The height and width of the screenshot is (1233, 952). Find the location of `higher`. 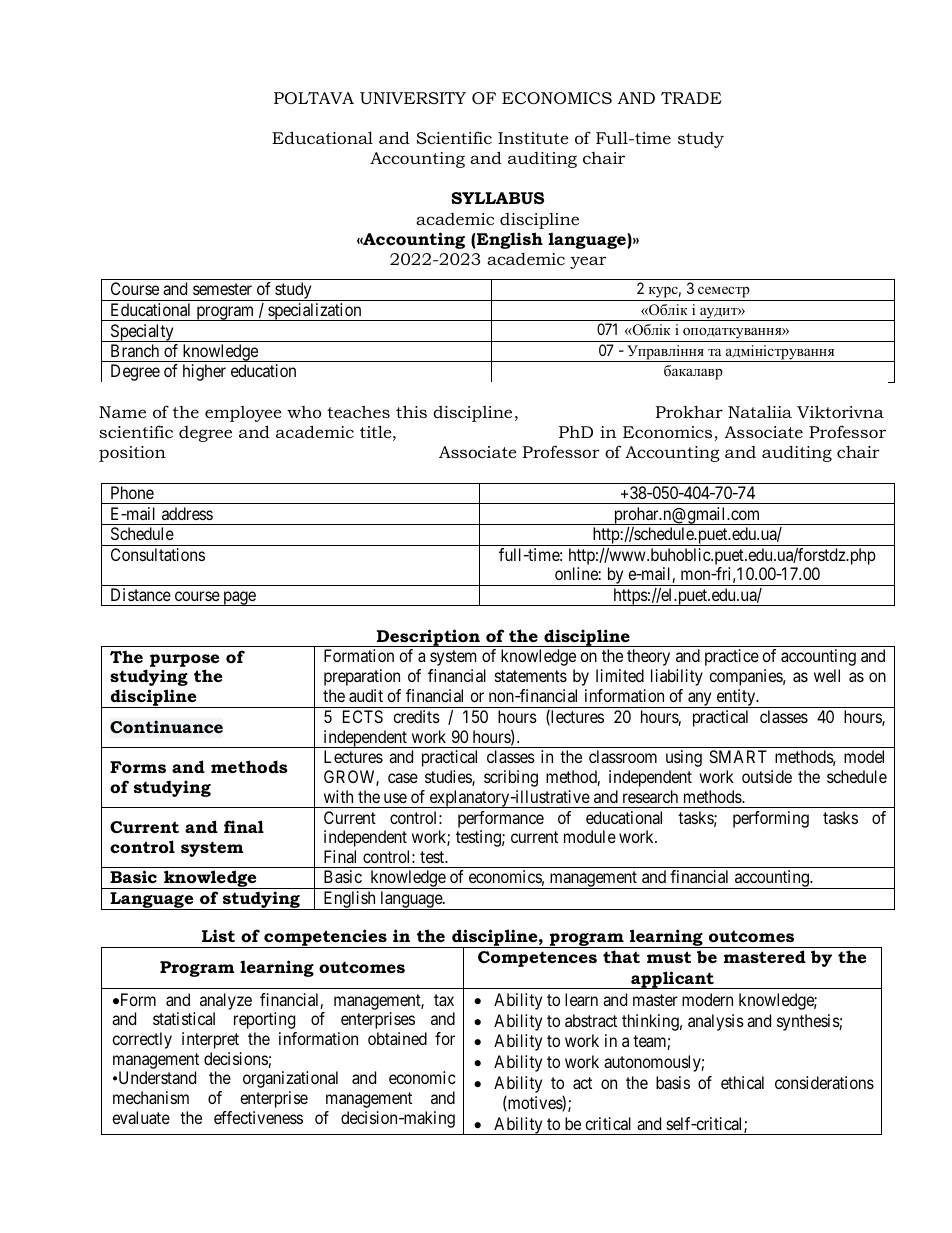

higher is located at coordinates (204, 372).
